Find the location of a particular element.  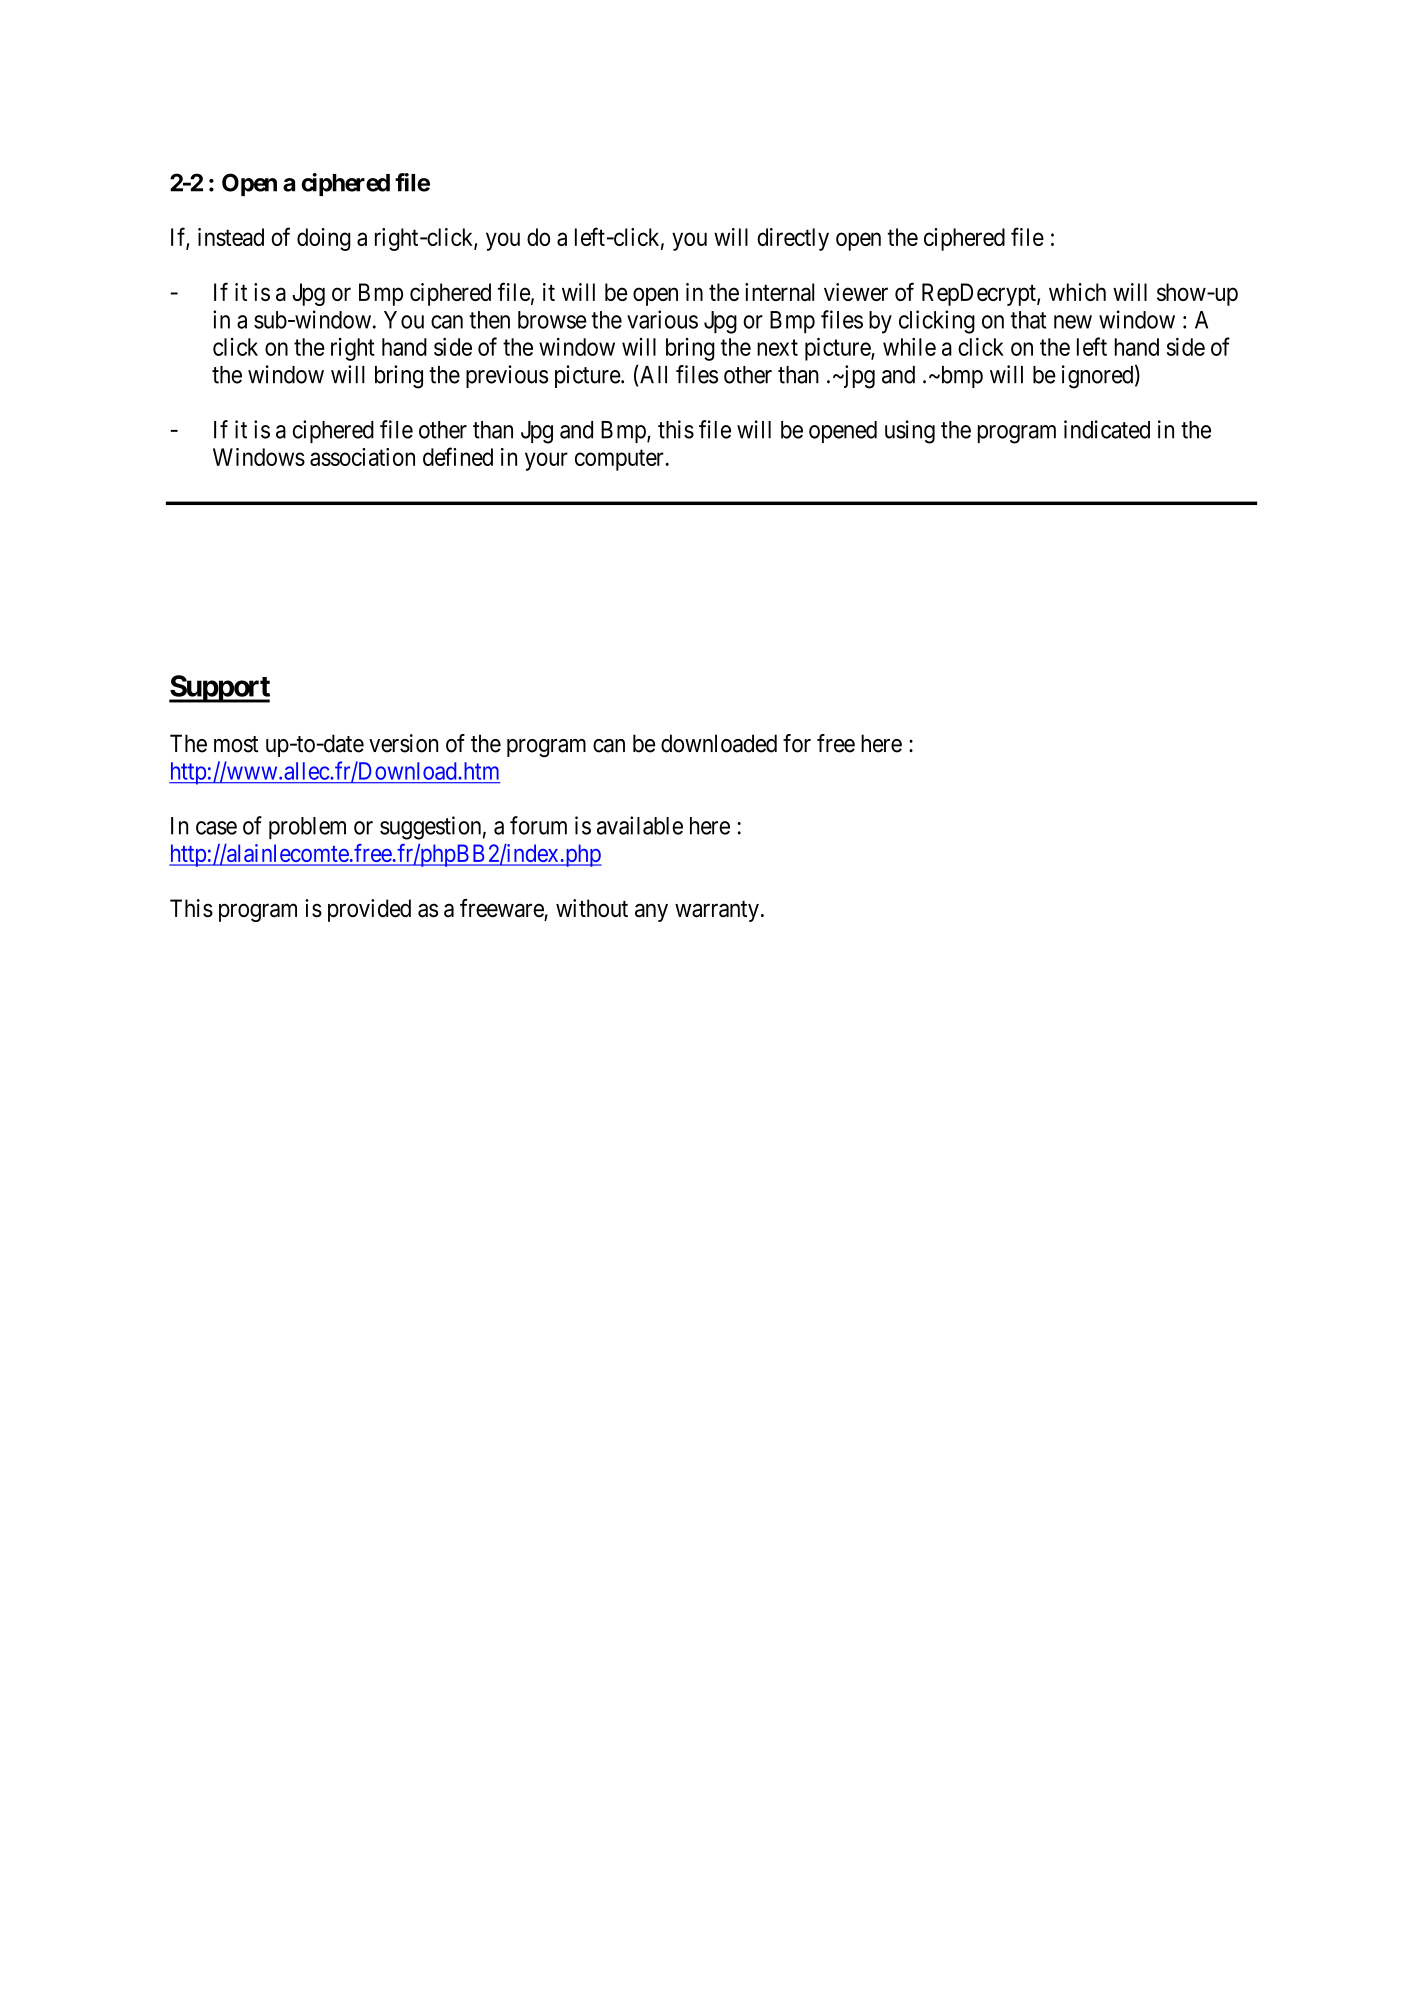

provided is located at coordinates (369, 910).
